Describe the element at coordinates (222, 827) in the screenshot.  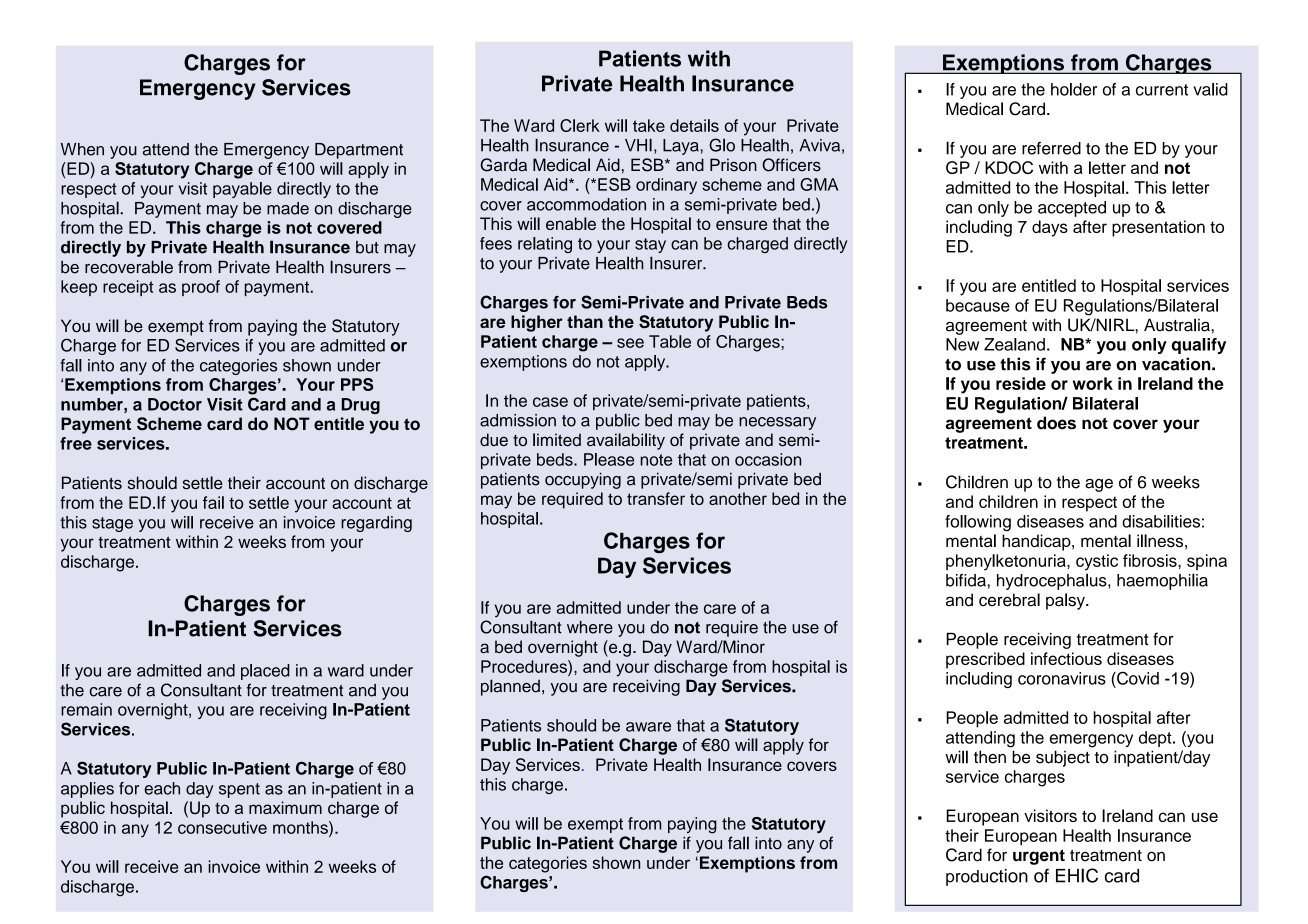
I see `consecutive` at that location.
